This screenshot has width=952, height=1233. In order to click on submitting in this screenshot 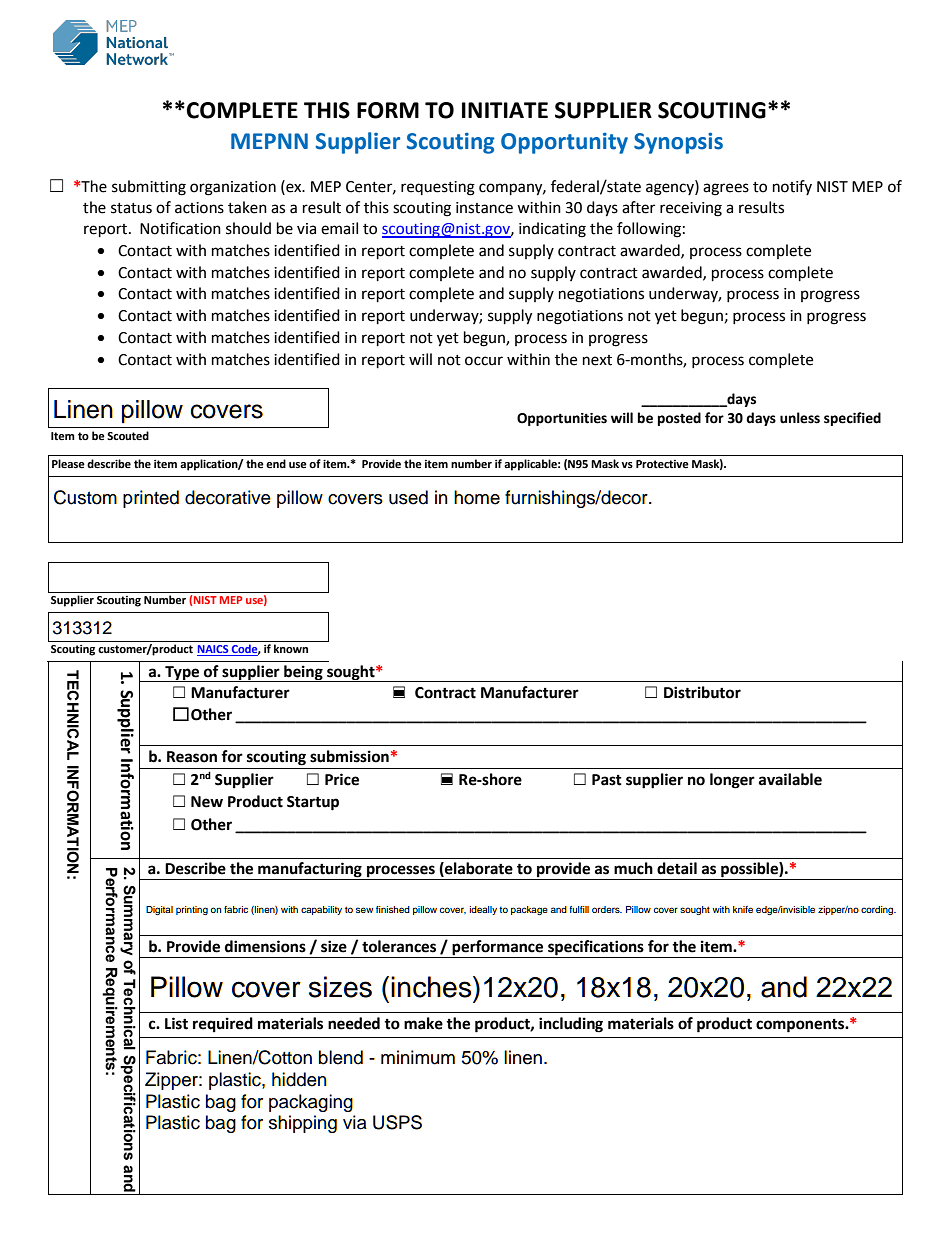, I will do `click(149, 188)`.
